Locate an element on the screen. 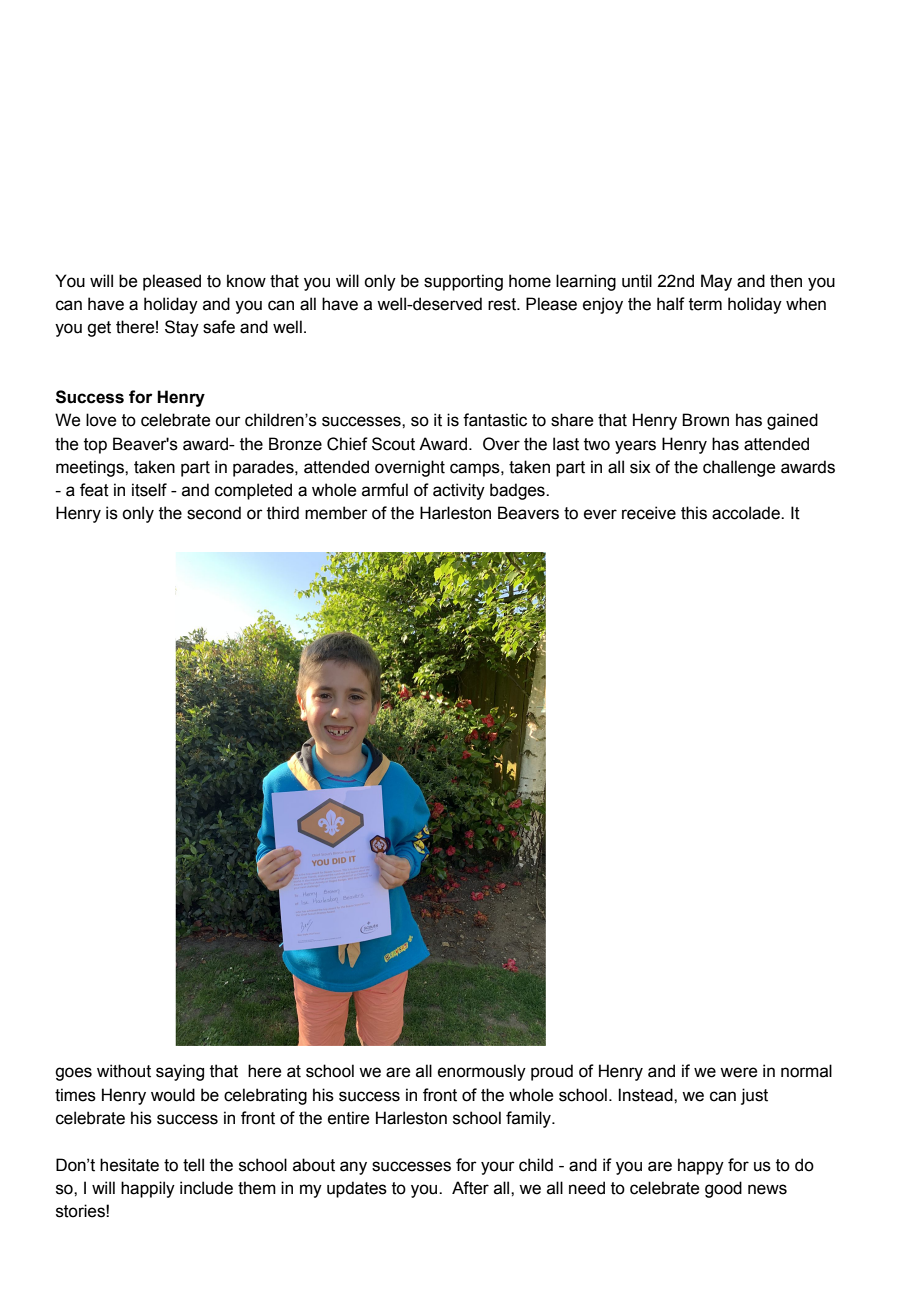 The width and height of the screenshot is (924, 1308). Stay is located at coordinates (182, 328).
